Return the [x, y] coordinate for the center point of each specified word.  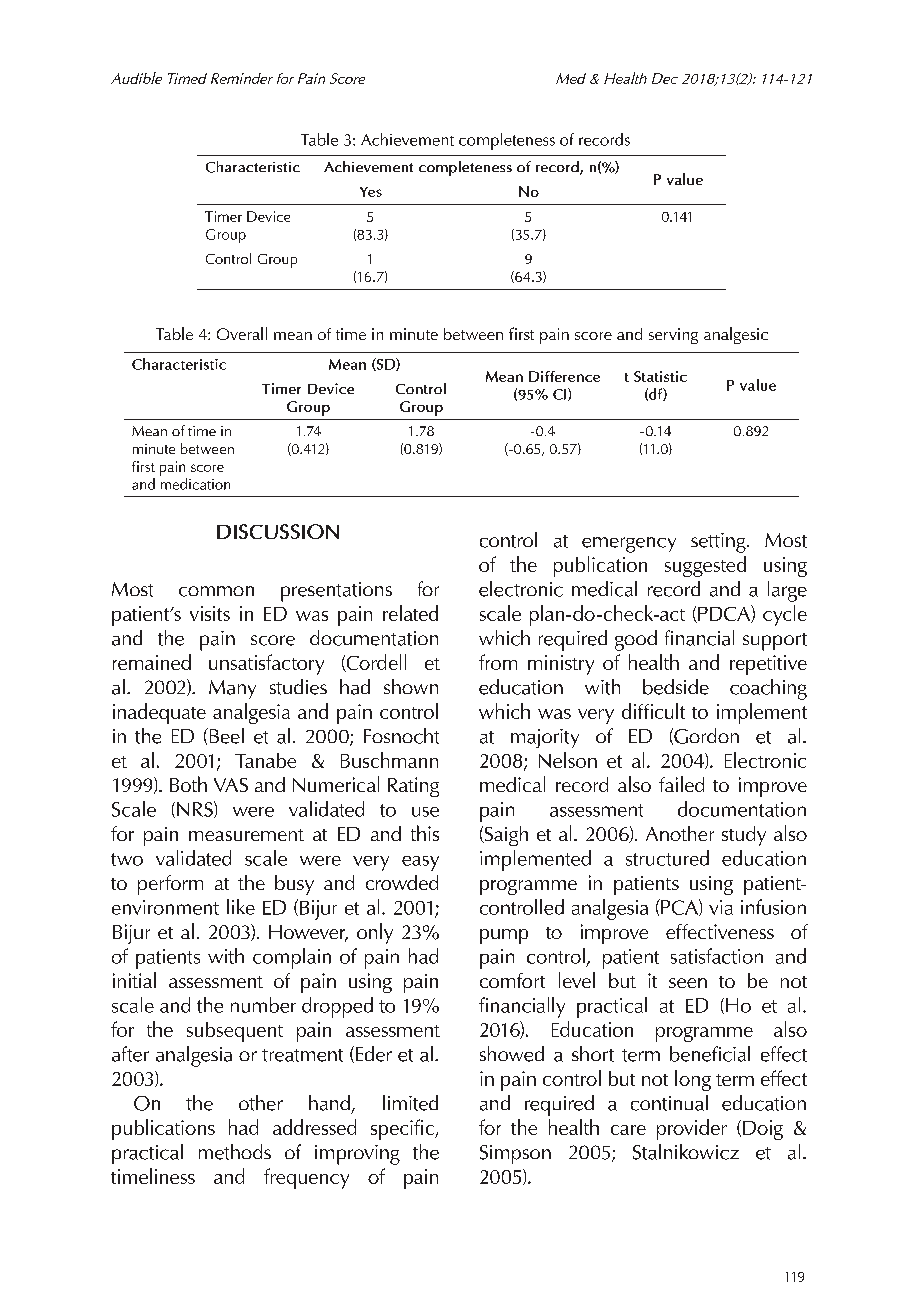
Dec [665, 78]
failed [681, 784]
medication [195, 484]
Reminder [242, 78]
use [425, 812]
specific [403, 1129]
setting [719, 543]
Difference [564, 376]
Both [188, 784]
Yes [371, 192]
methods [235, 1152]
